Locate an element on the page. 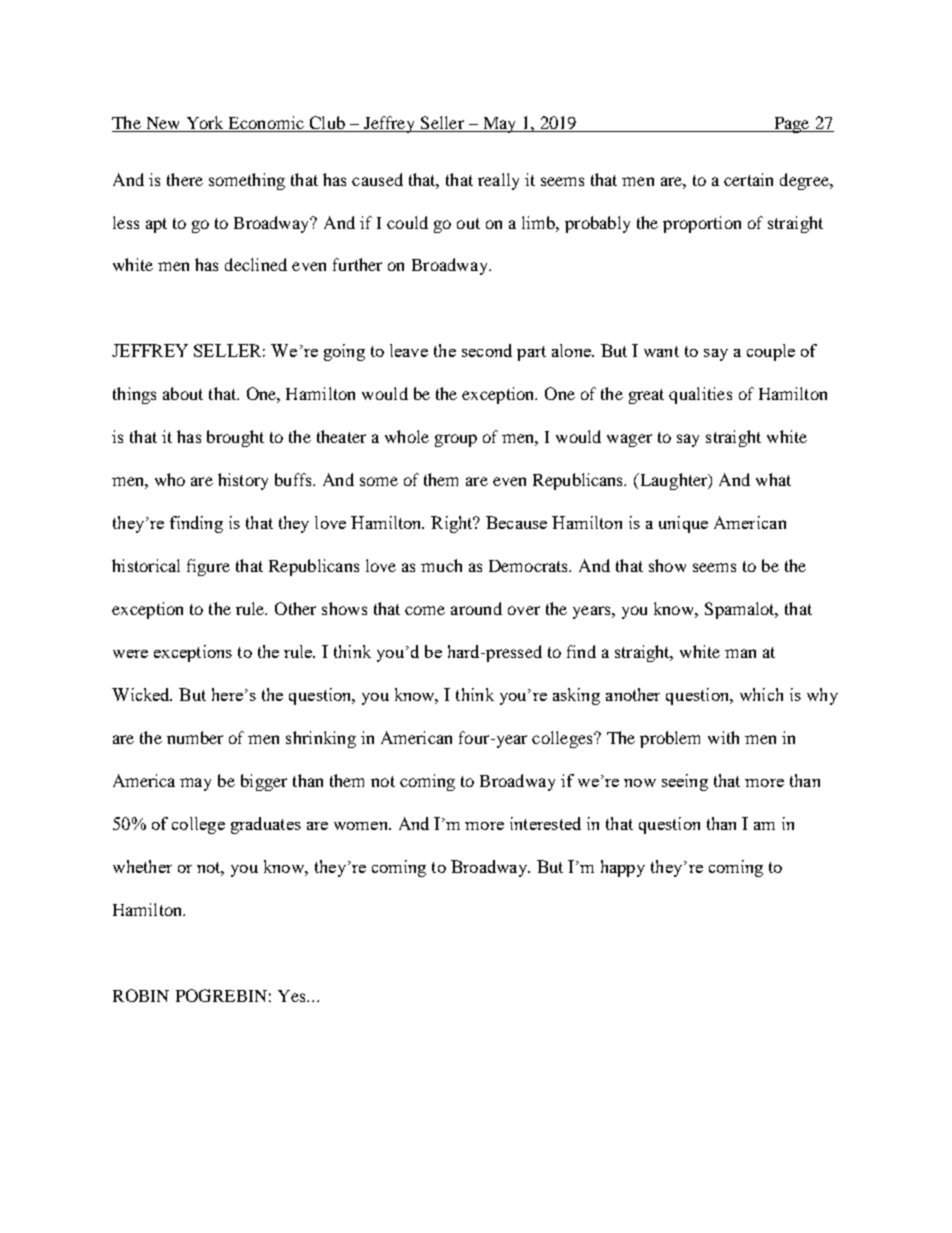 The height and width of the page is (1233, 952). Yes is located at coordinates (293, 996).
